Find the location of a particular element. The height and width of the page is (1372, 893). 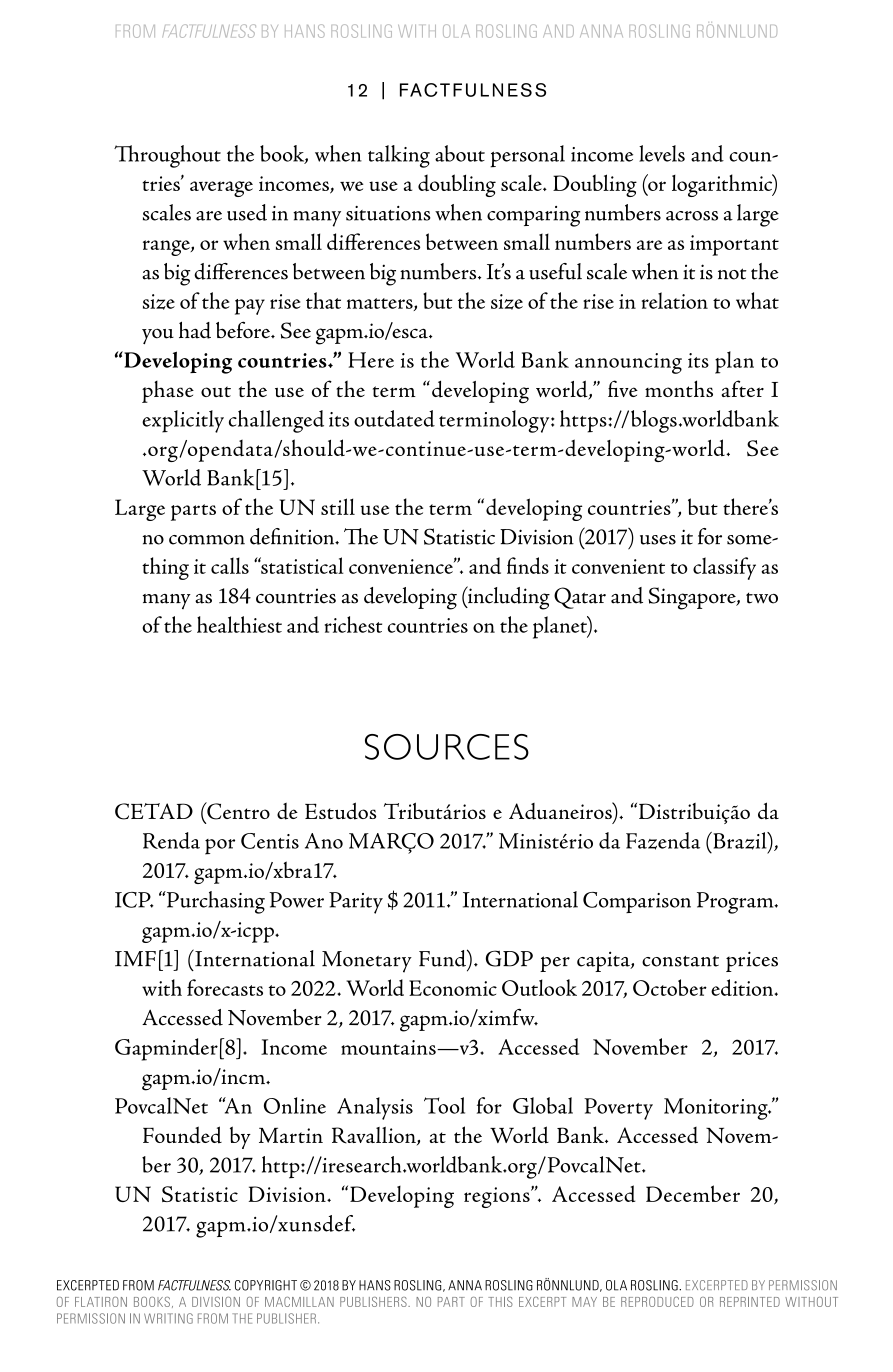

REPRODUCED is located at coordinates (657, 1302).
